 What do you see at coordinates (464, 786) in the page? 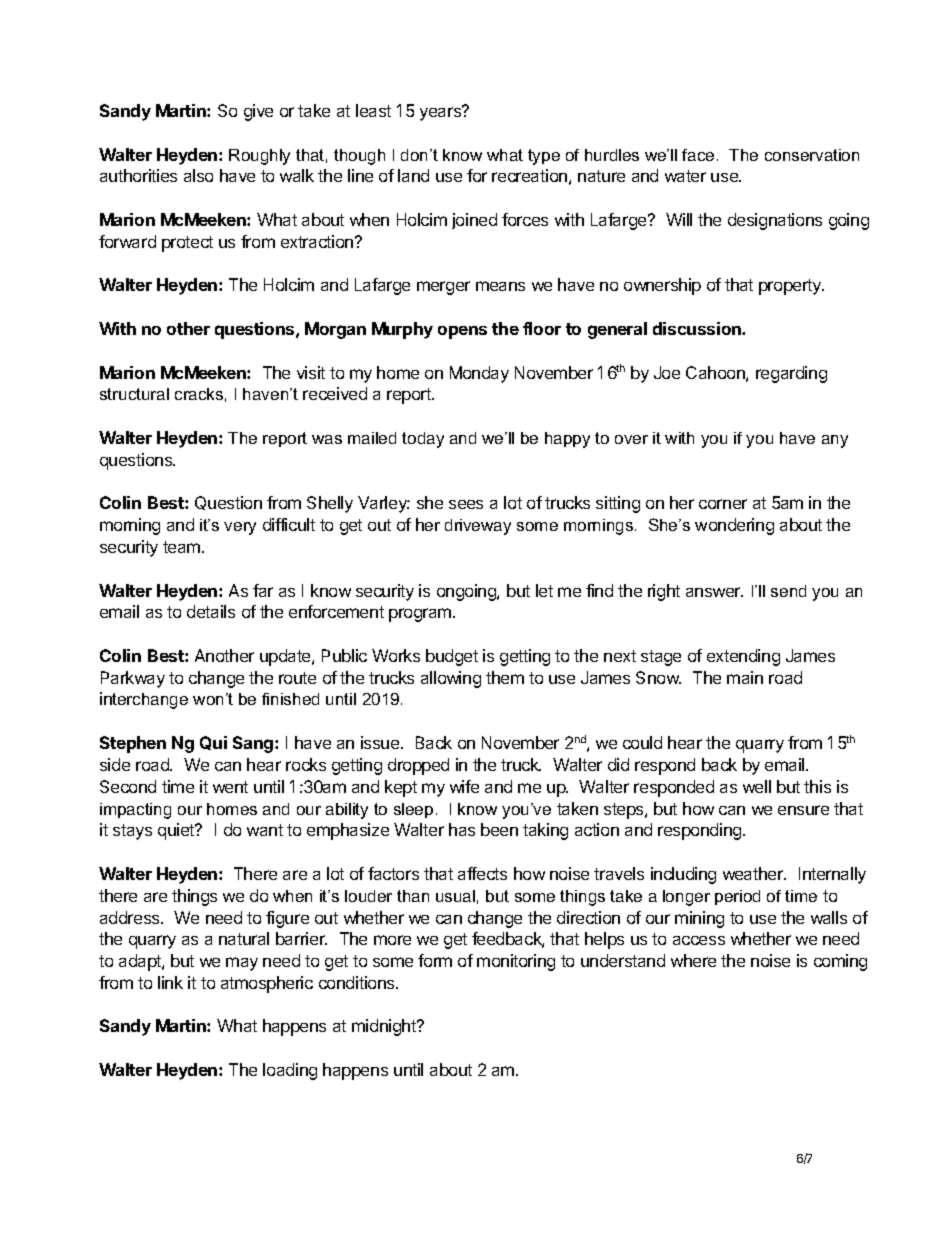
I see `wife` at bounding box center [464, 786].
